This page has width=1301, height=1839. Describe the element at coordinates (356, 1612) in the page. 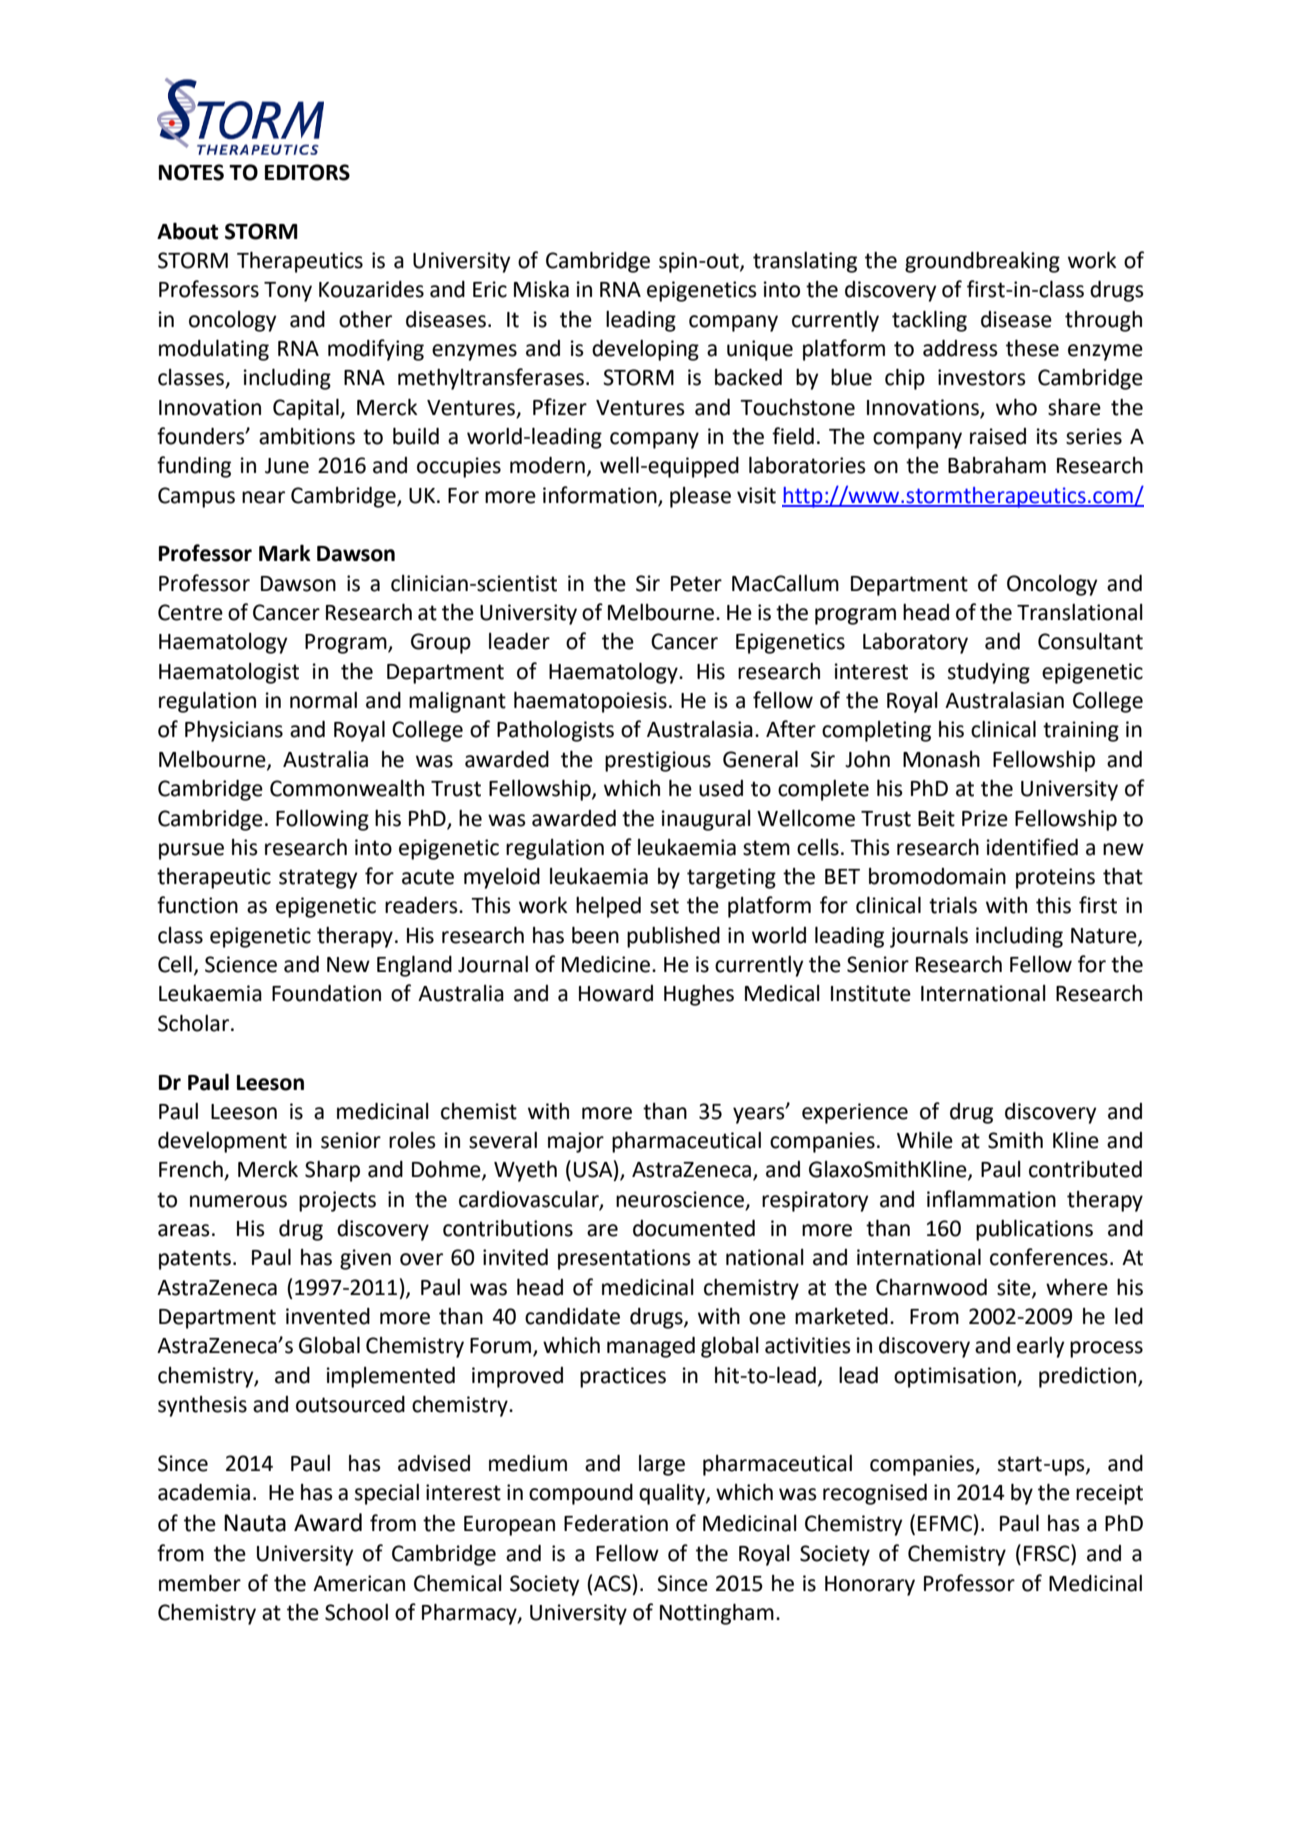

I see `School` at that location.
